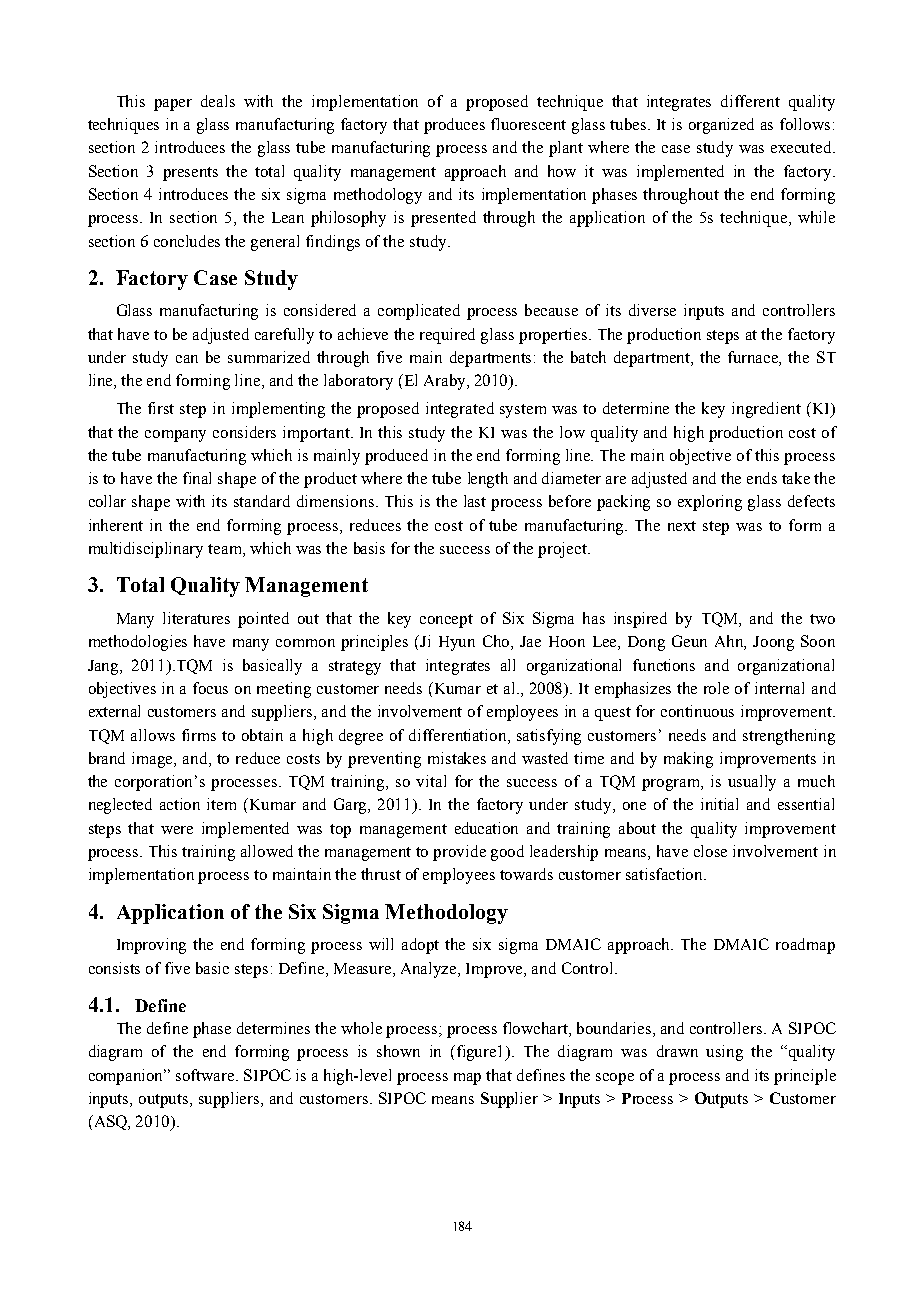 Image resolution: width=924 pixels, height=1308 pixels. What do you see at coordinates (196, 618) in the screenshot?
I see `literatures` at bounding box center [196, 618].
